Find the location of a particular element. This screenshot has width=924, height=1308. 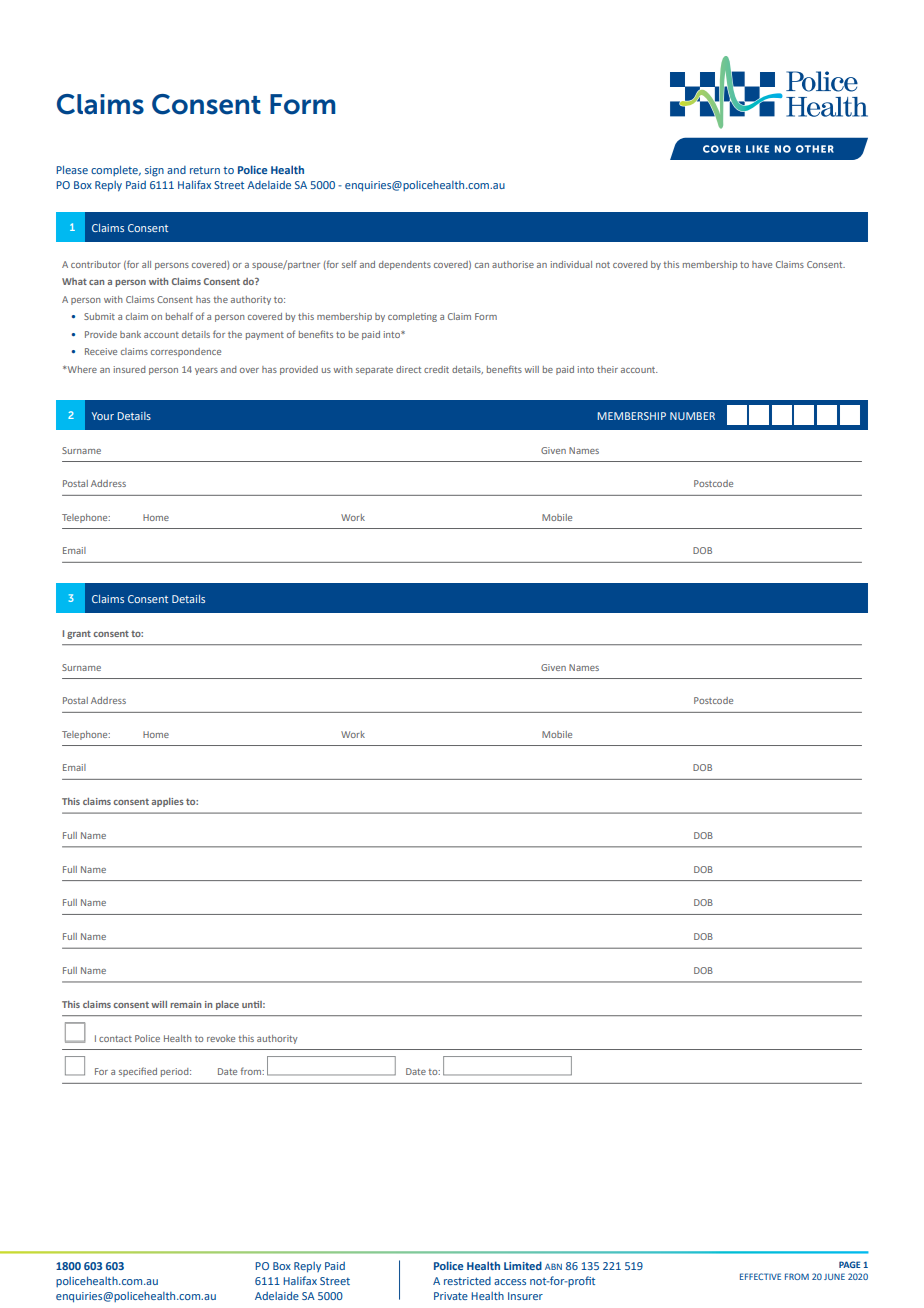

have is located at coordinates (762, 264).
